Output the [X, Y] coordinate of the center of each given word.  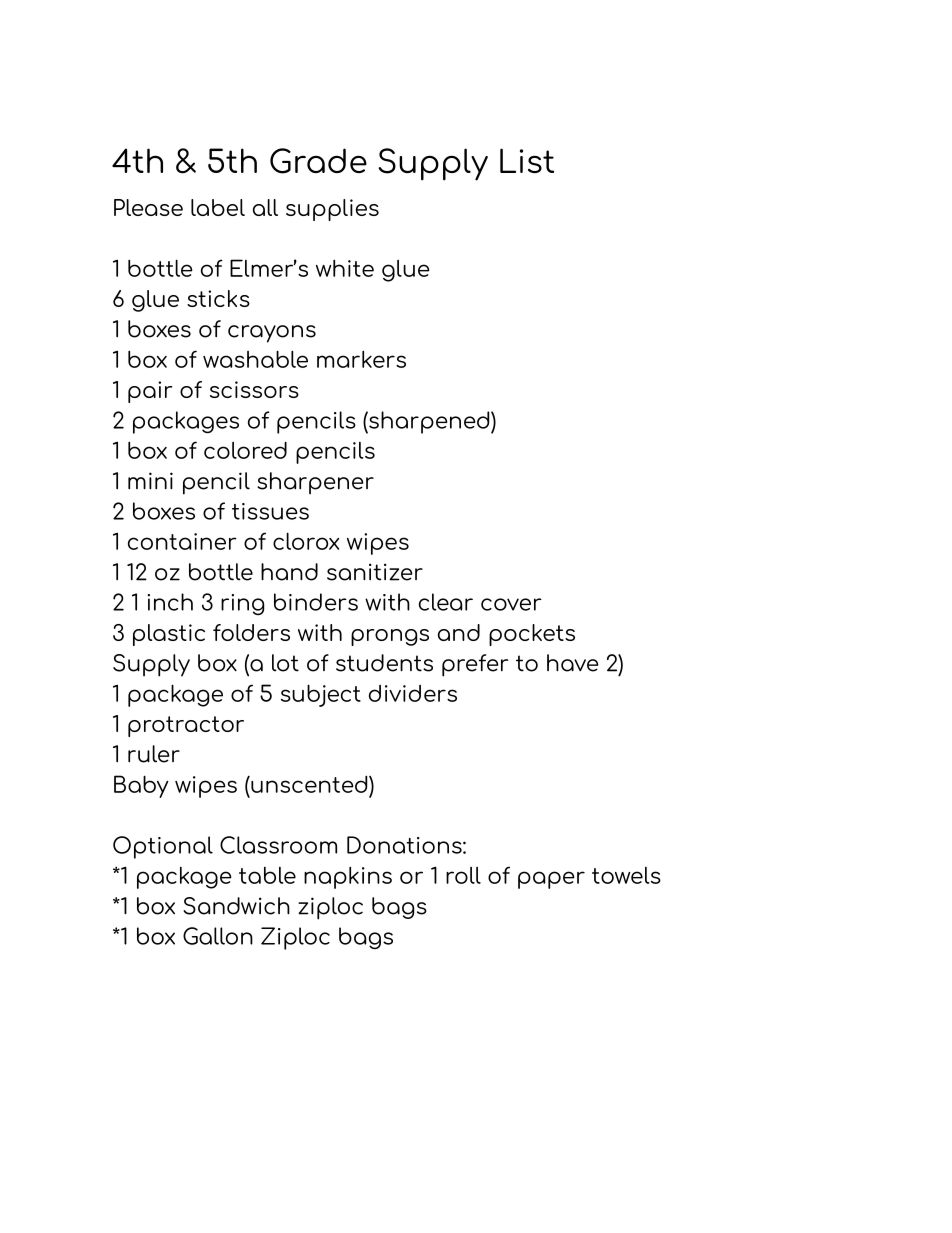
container [182, 541]
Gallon [218, 936]
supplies [332, 210]
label [218, 207]
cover [511, 604]
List [527, 160]
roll [463, 875]
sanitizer [375, 572]
